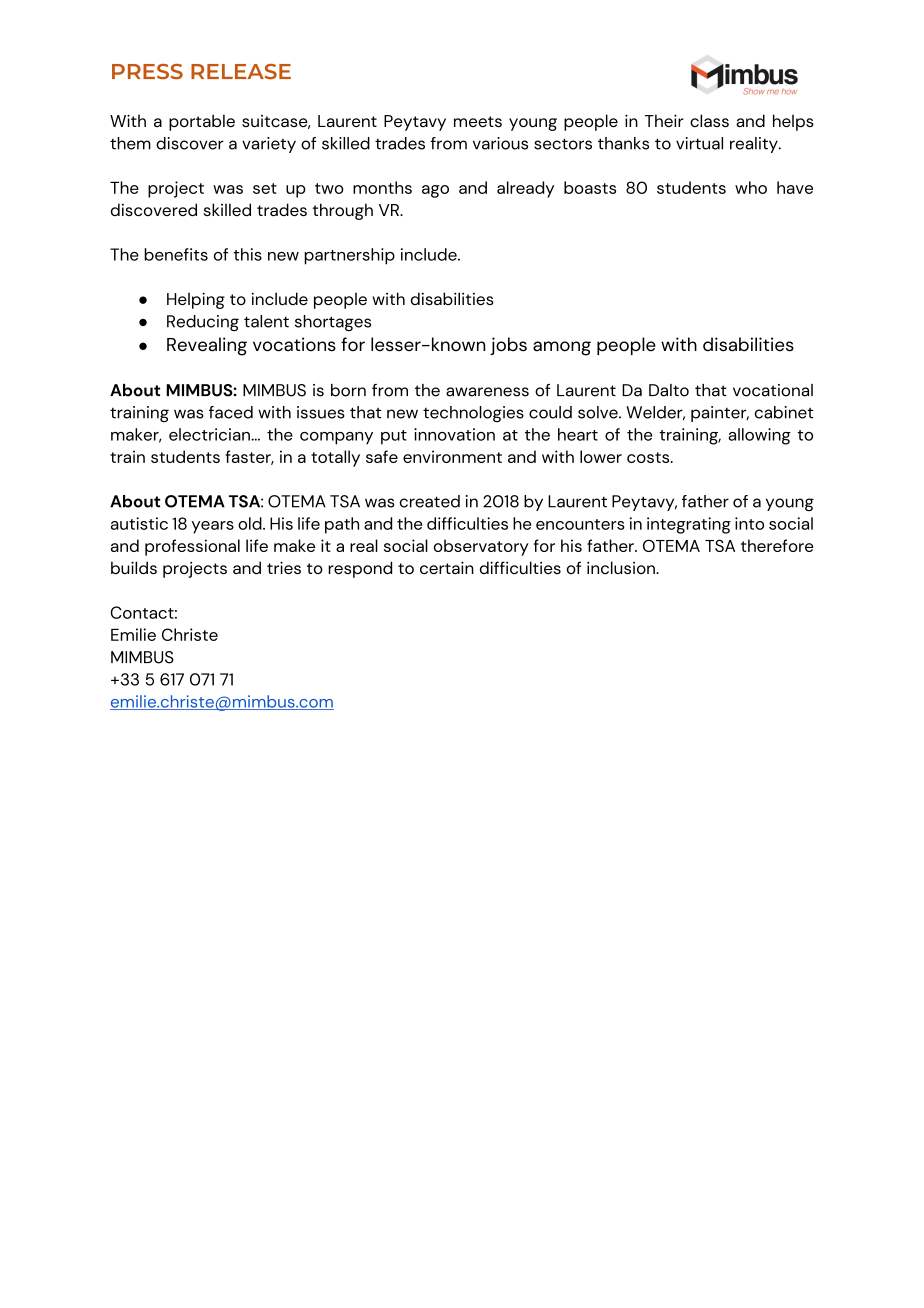 The image size is (924, 1308). I want to click on class, so click(709, 120).
